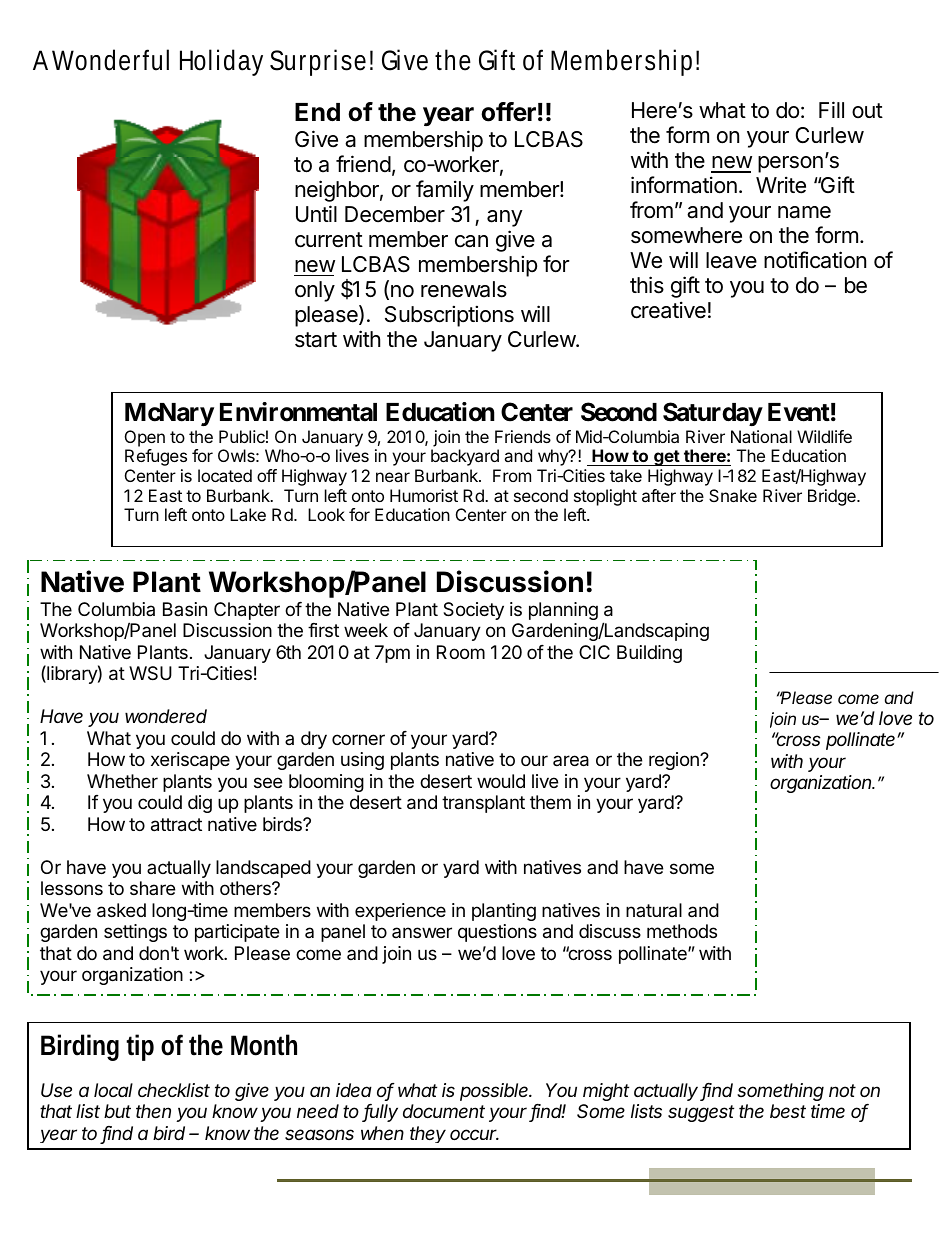 The width and height of the image is (952, 1233). I want to click on WSU, so click(150, 673).
